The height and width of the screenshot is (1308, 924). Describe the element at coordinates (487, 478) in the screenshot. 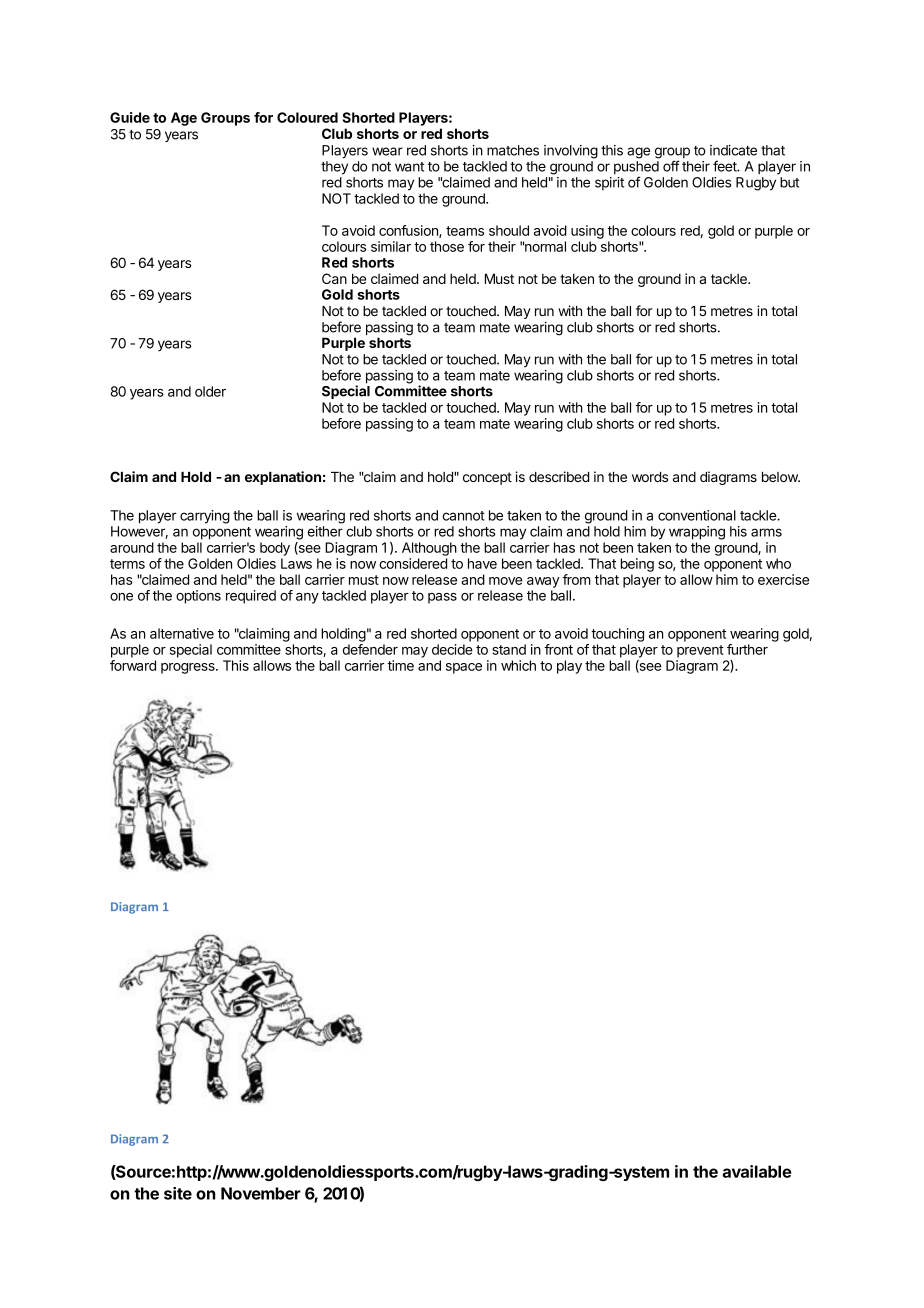

I see `concept` at that location.
